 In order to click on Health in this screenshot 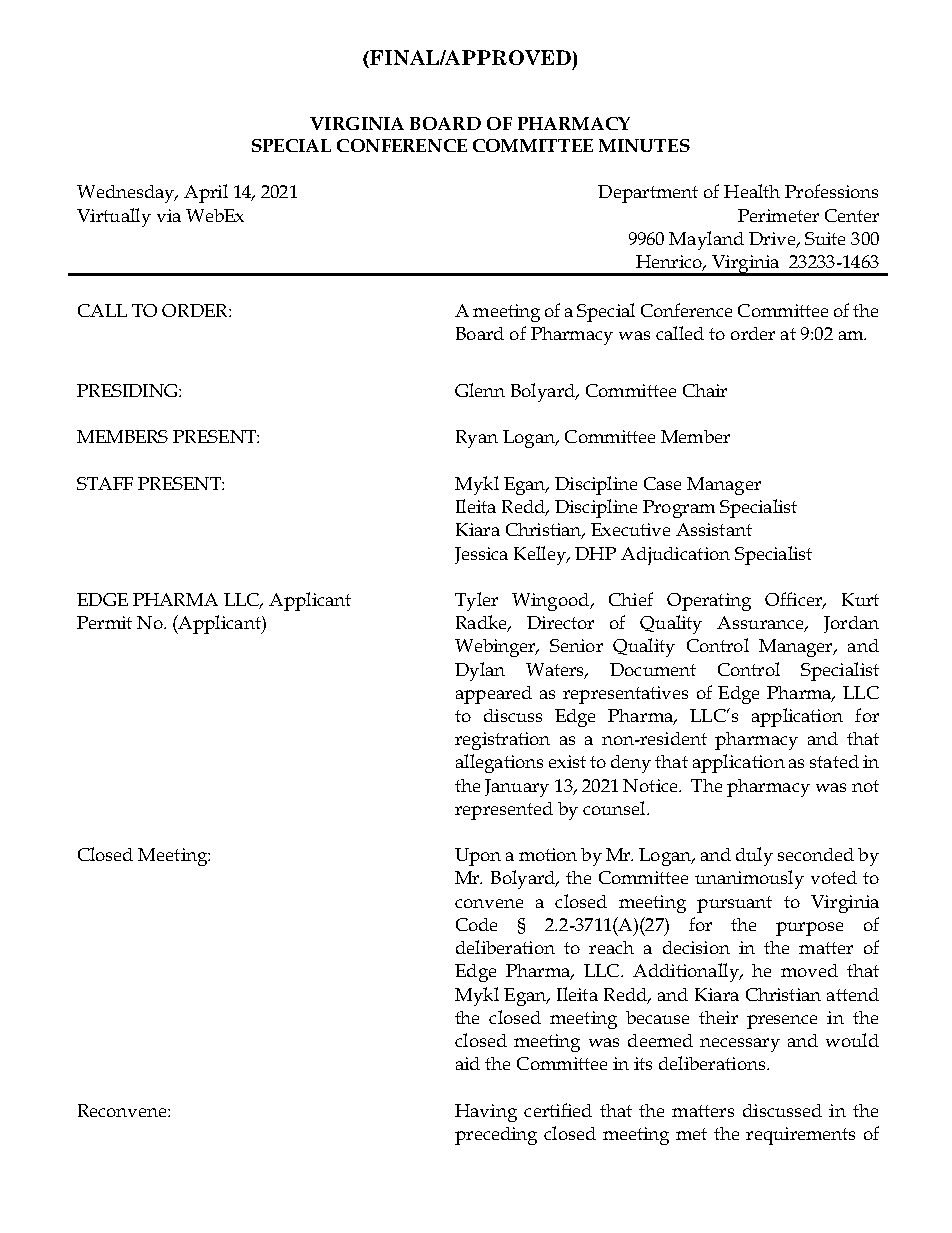, I will do `click(752, 191)`.
